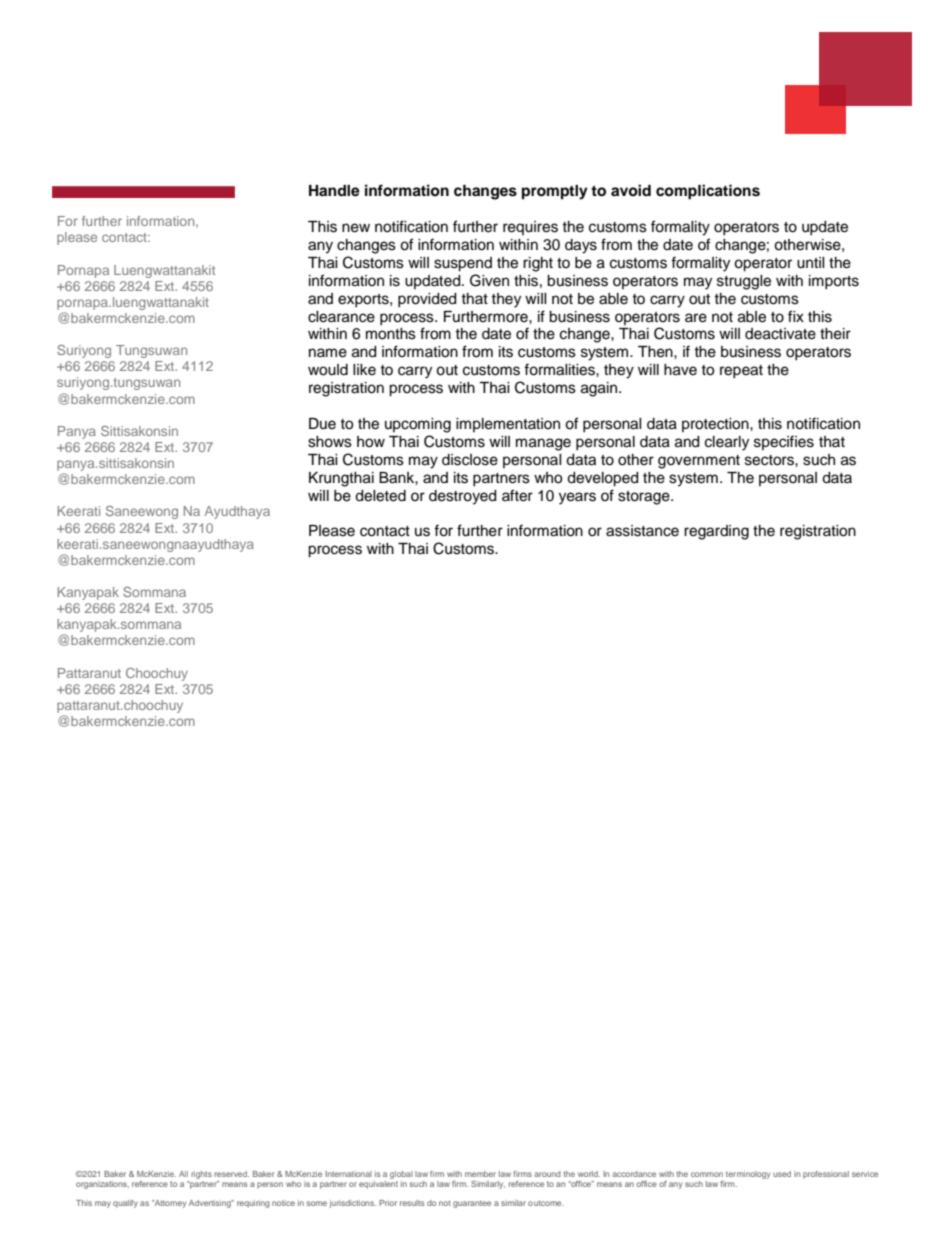 Image resolution: width=952 pixels, height=1233 pixels. What do you see at coordinates (183, 1174) in the screenshot?
I see `All` at bounding box center [183, 1174].
